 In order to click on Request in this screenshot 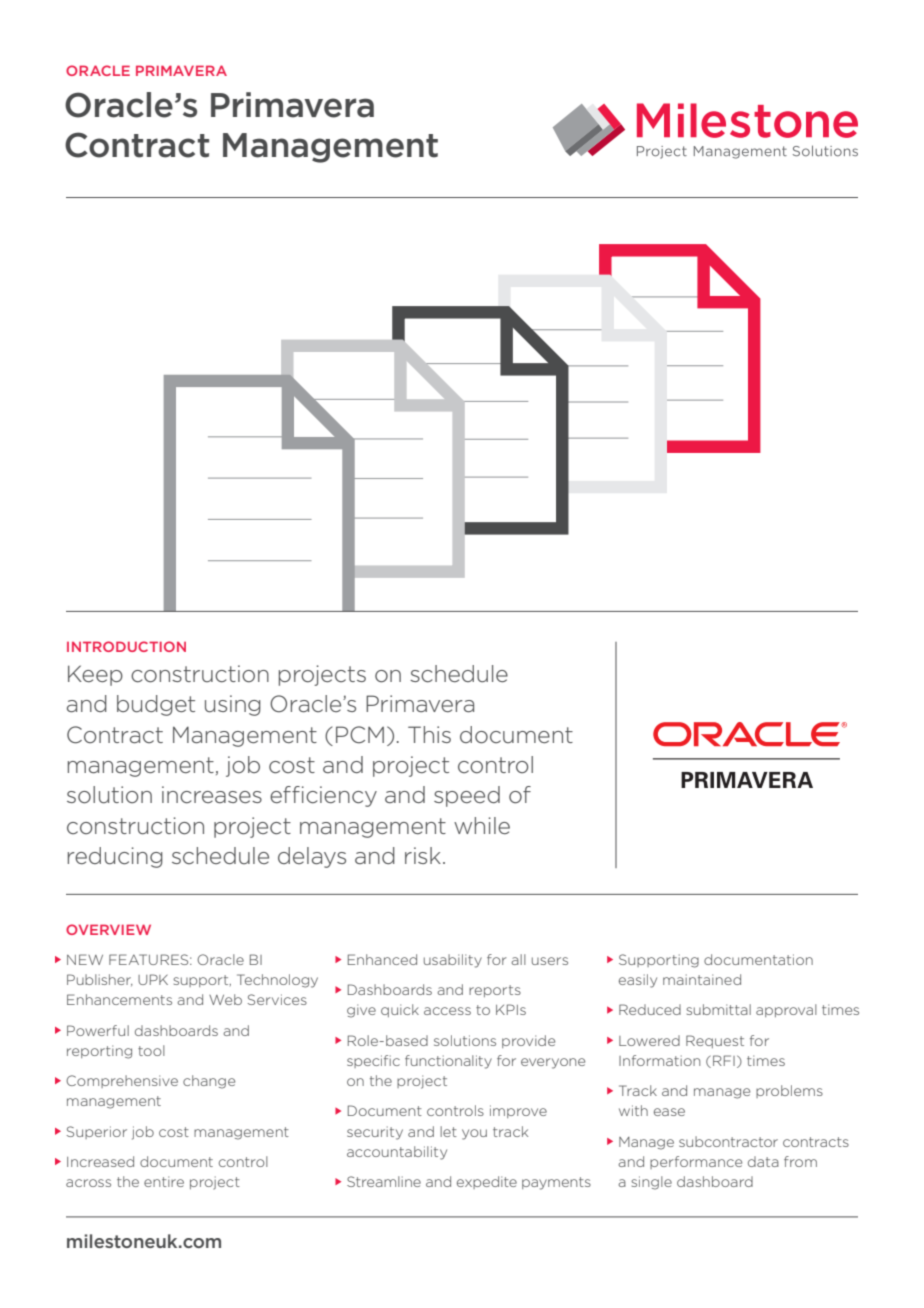, I will do `click(715, 1041)`.
